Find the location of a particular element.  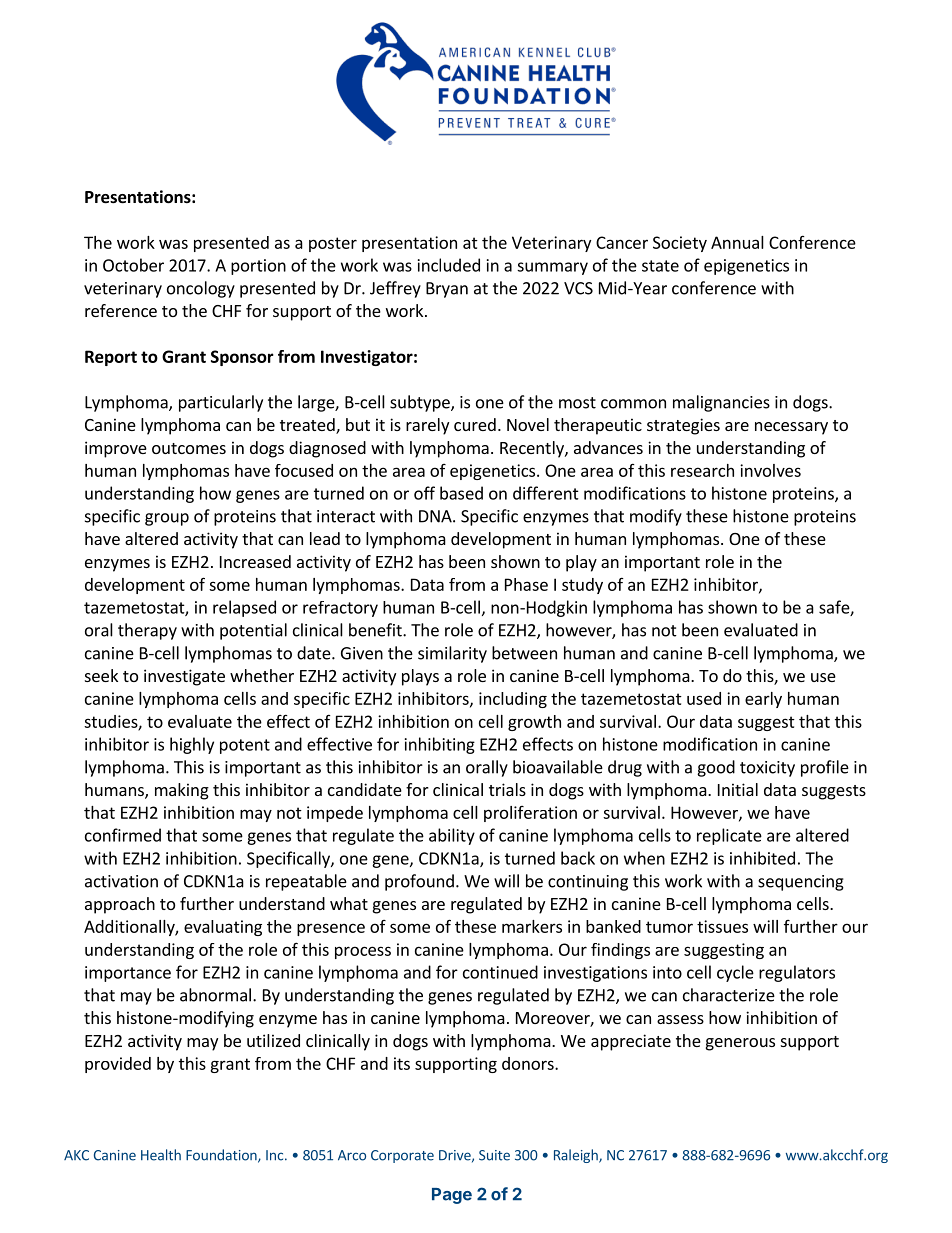

early is located at coordinates (763, 700).
